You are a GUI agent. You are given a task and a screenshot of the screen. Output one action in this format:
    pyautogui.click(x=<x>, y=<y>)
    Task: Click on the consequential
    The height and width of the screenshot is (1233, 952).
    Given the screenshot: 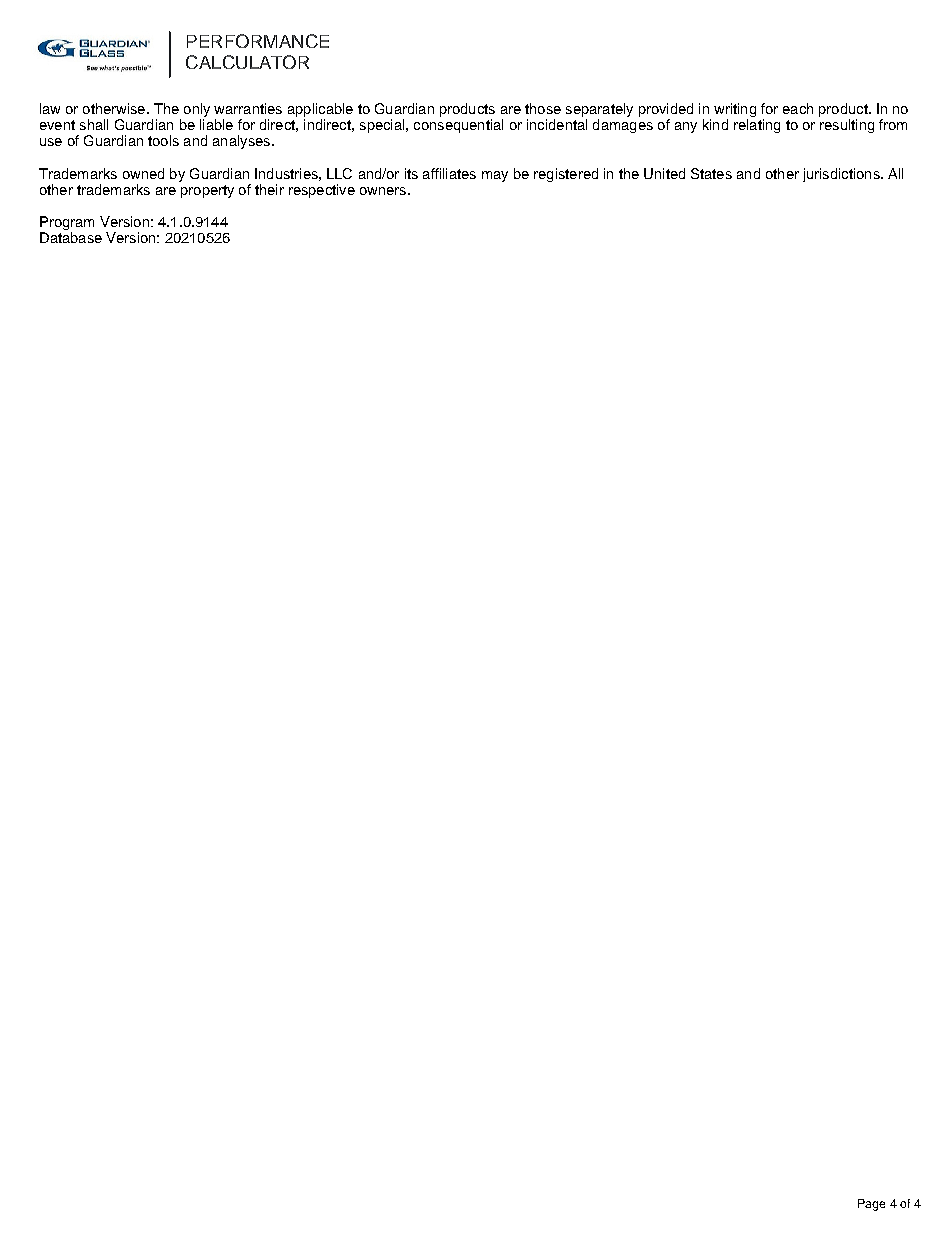 What is the action you would take?
    pyautogui.click(x=458, y=126)
